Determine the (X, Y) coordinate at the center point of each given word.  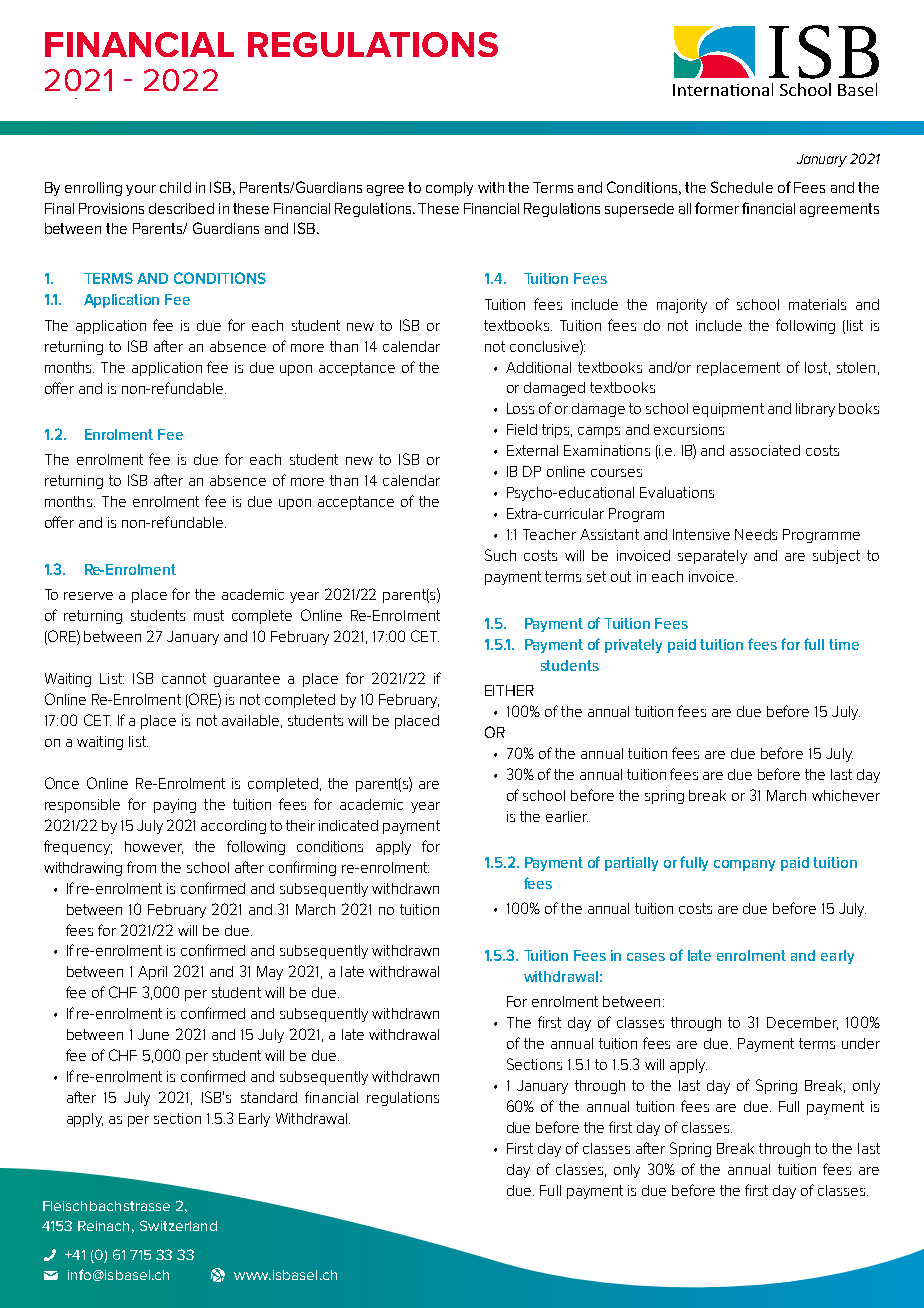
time (844, 644)
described (181, 208)
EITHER (509, 690)
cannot (184, 678)
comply (449, 189)
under (861, 1043)
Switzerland (178, 1225)
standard (269, 1097)
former (717, 208)
